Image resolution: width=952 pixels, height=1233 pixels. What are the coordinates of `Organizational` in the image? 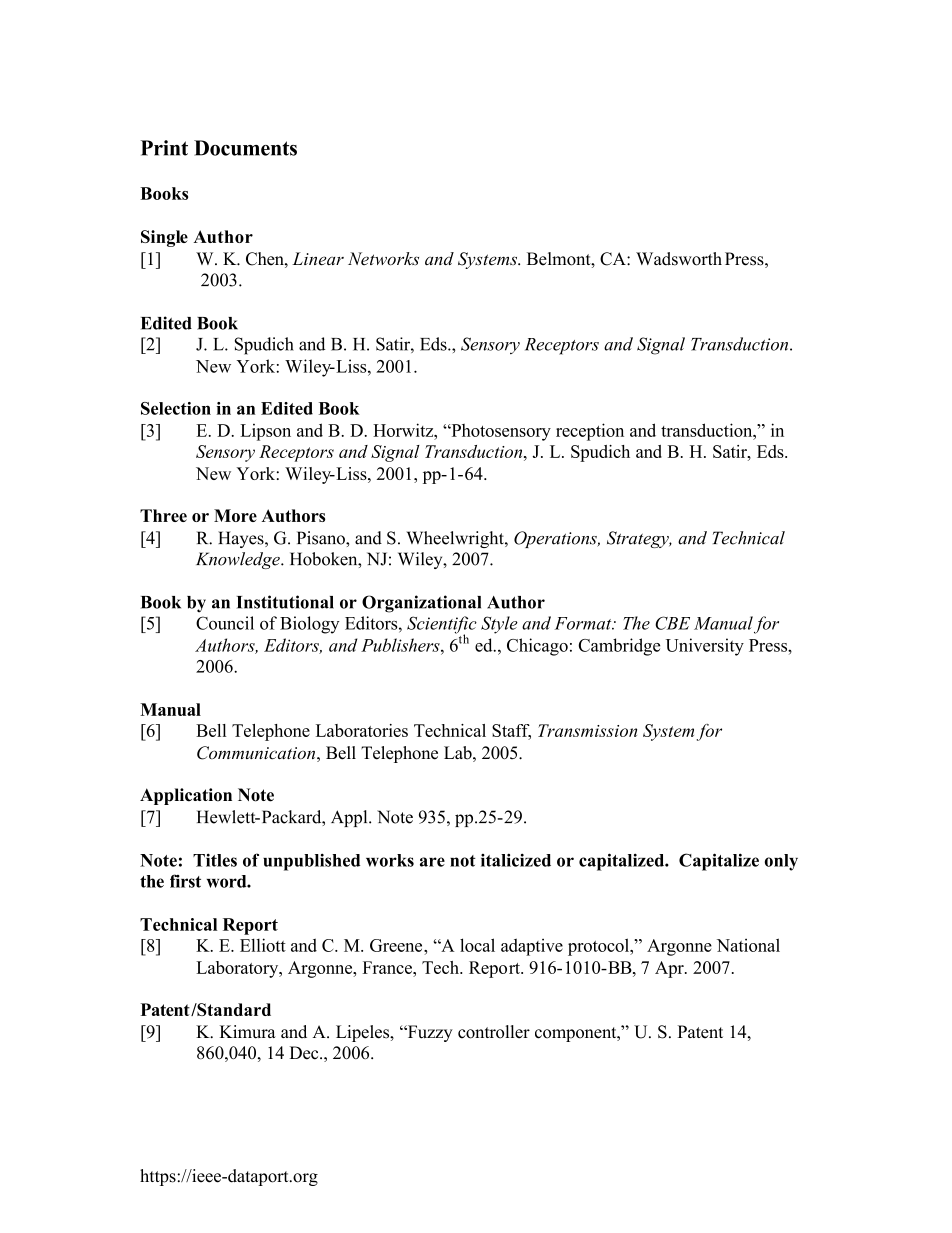 It's located at (421, 604).
